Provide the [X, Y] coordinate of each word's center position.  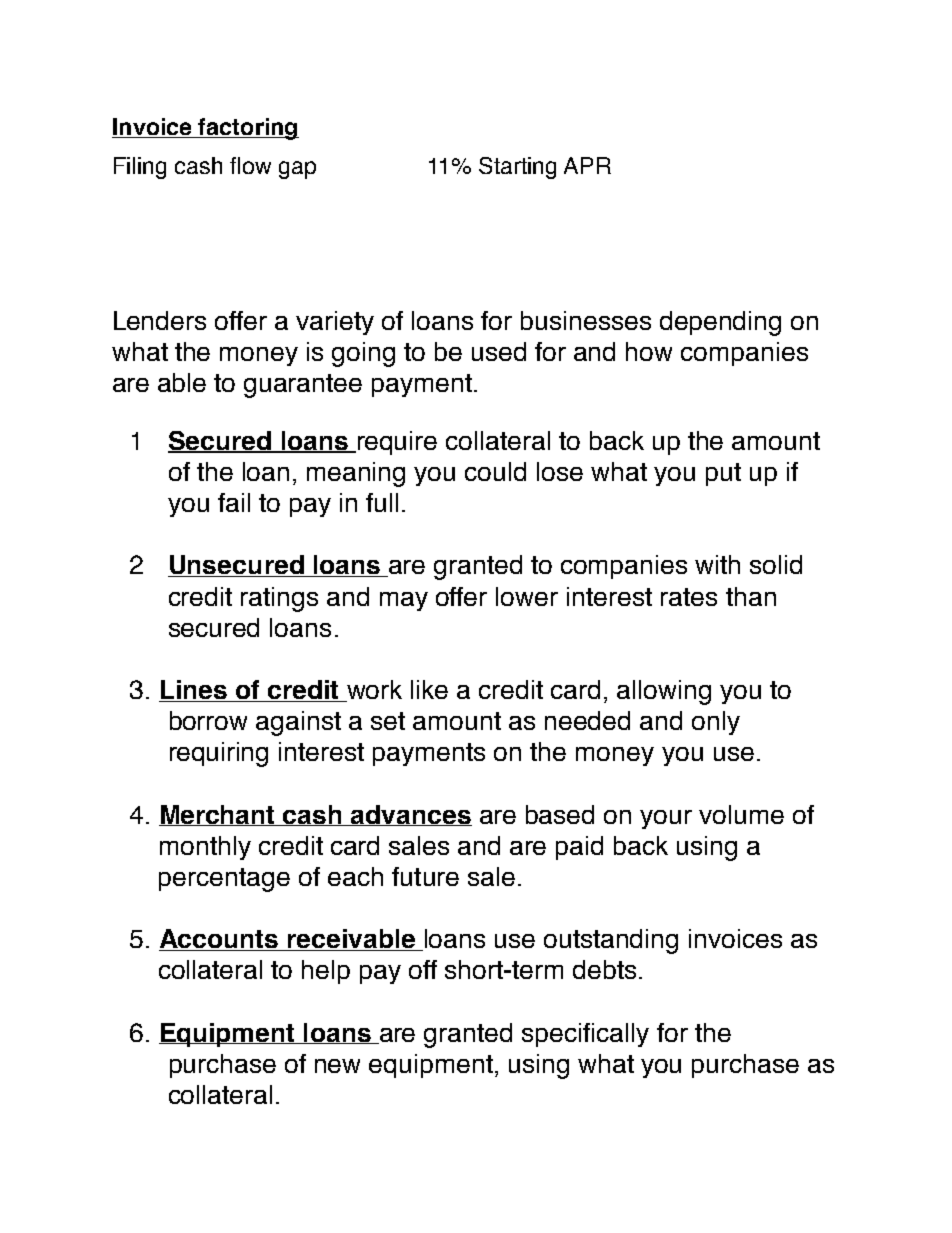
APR [587, 165]
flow [250, 165]
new [337, 1066]
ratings [279, 599]
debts [604, 969]
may [404, 601]
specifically [585, 1035]
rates [689, 597]
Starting [517, 168]
